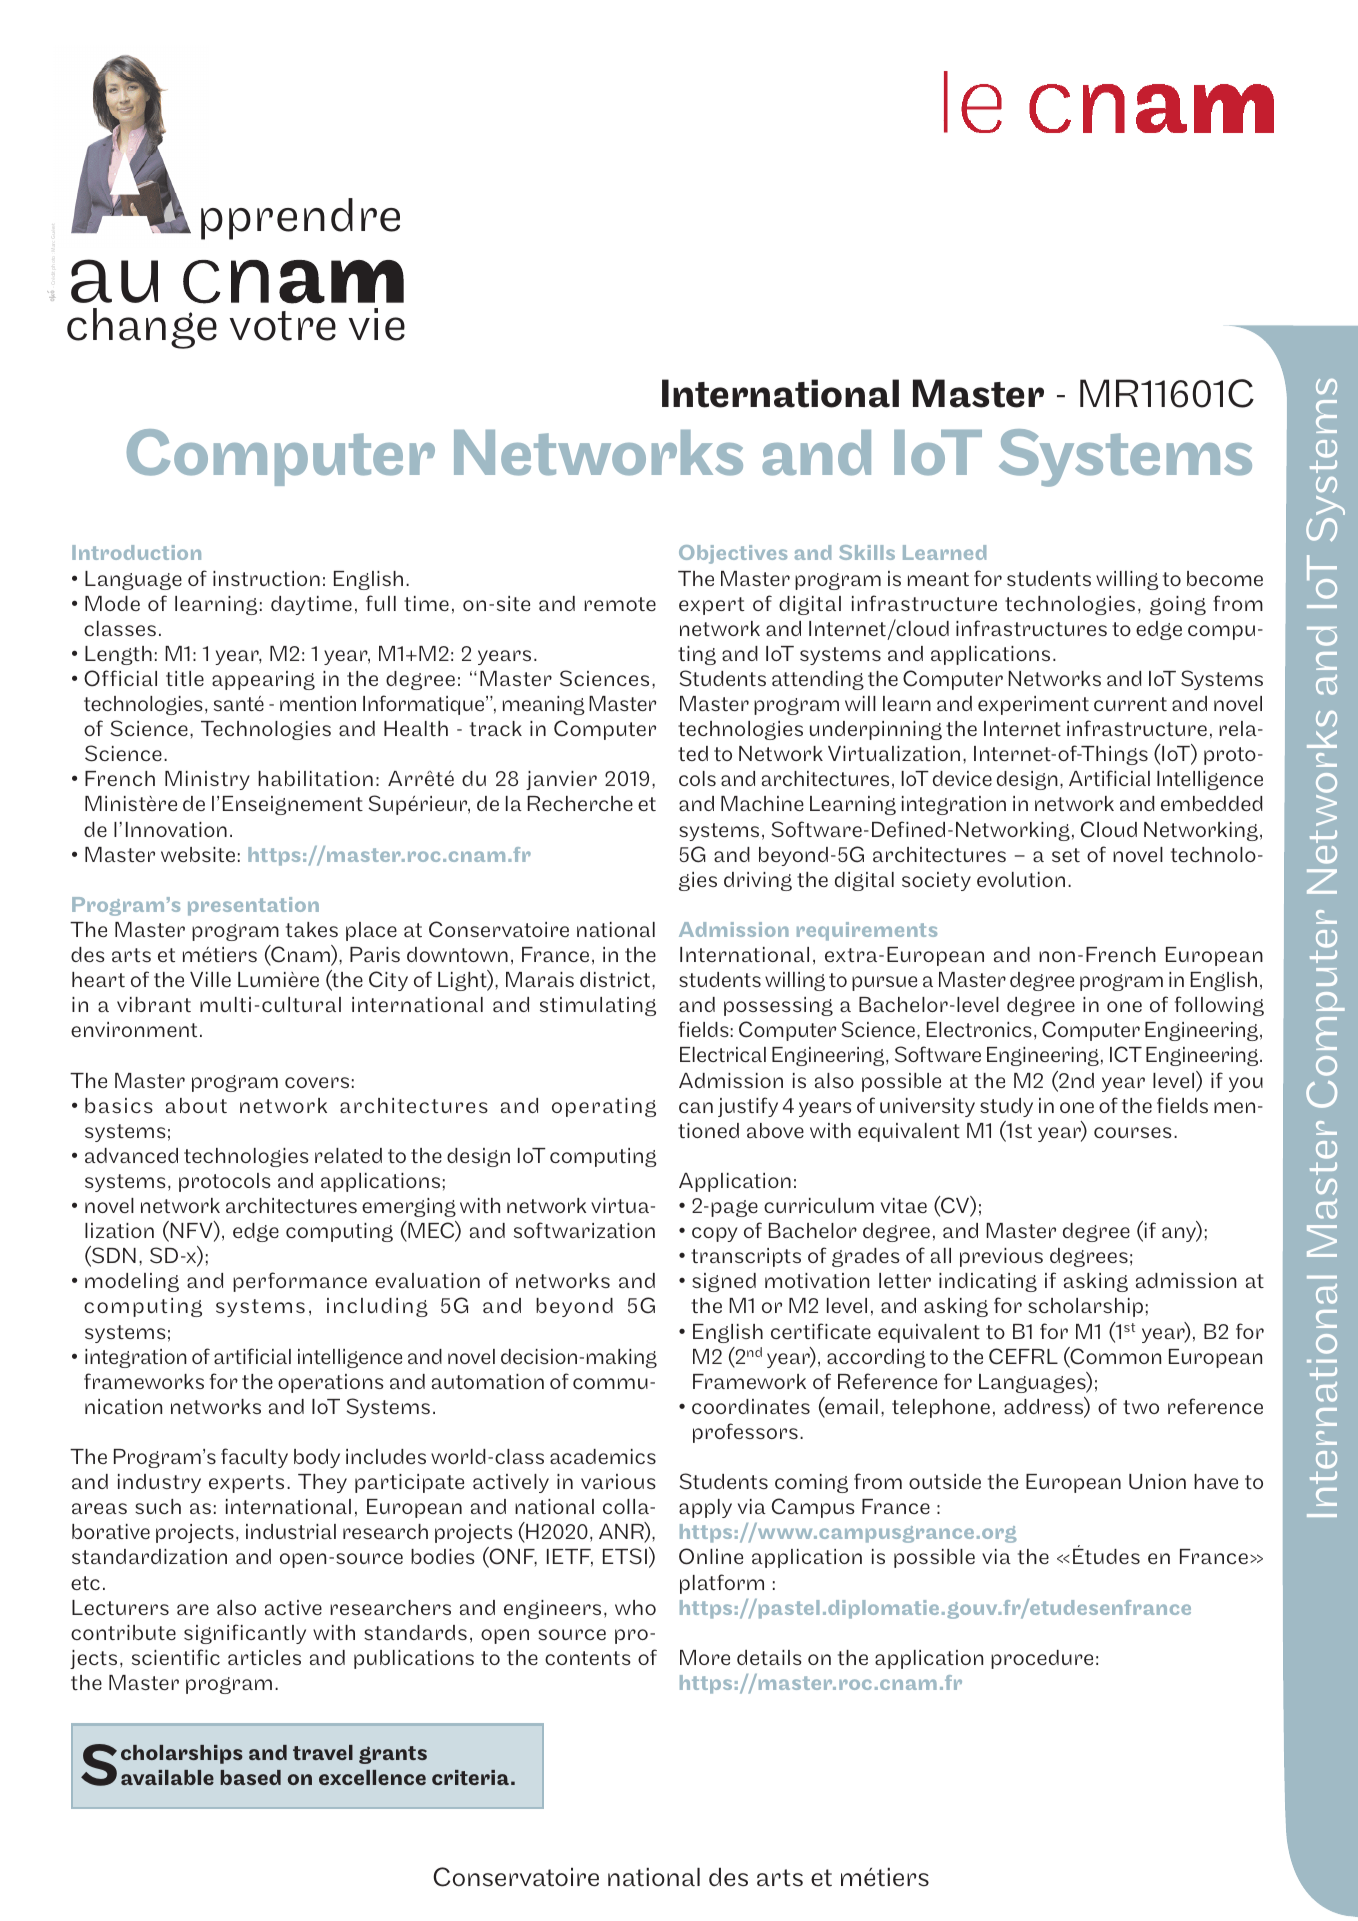 This document has width=1358, height=1921. Describe the element at coordinates (283, 326) in the document. I see `votre` at that location.
